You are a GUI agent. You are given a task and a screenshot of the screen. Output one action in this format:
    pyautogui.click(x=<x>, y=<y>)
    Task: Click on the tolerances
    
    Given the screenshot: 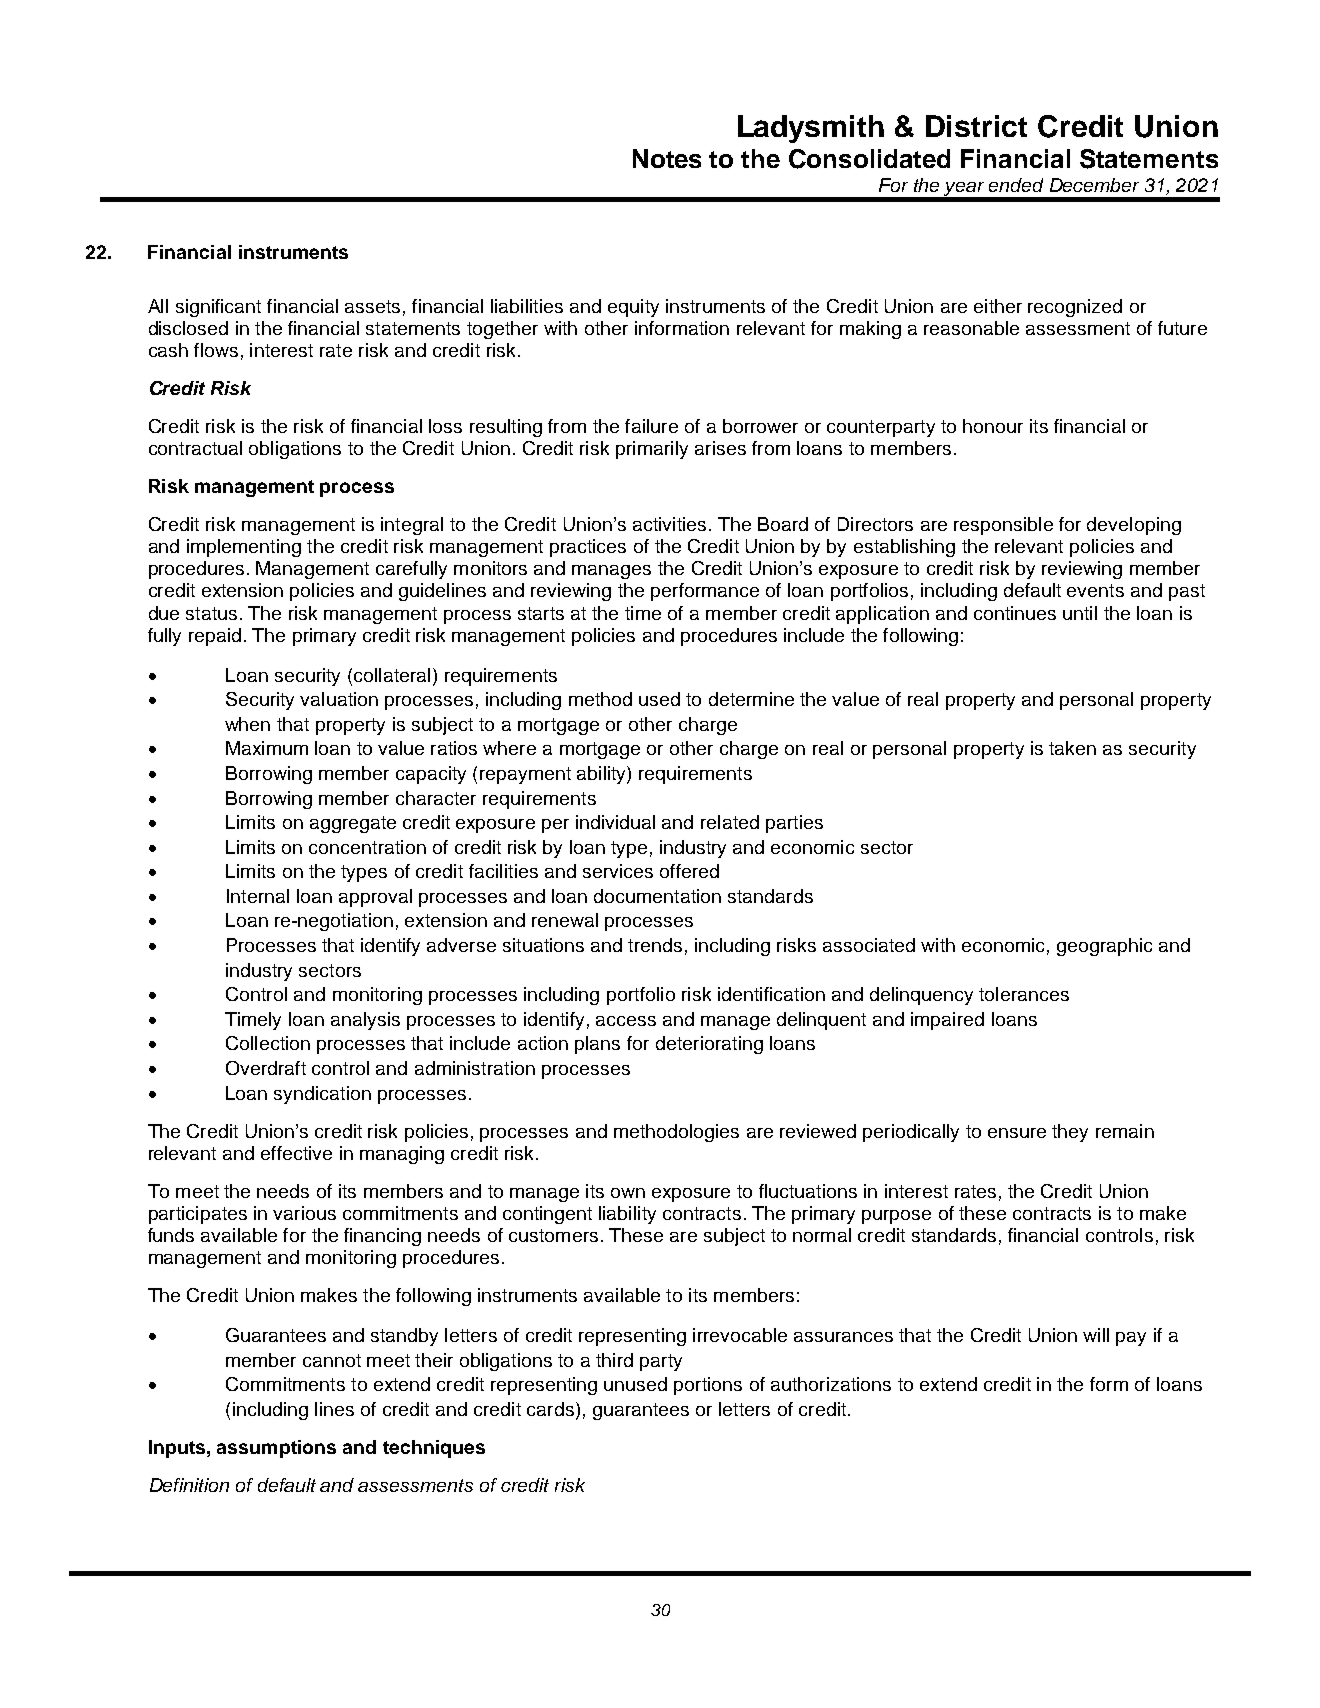 What is the action you would take?
    pyautogui.click(x=1024, y=994)
